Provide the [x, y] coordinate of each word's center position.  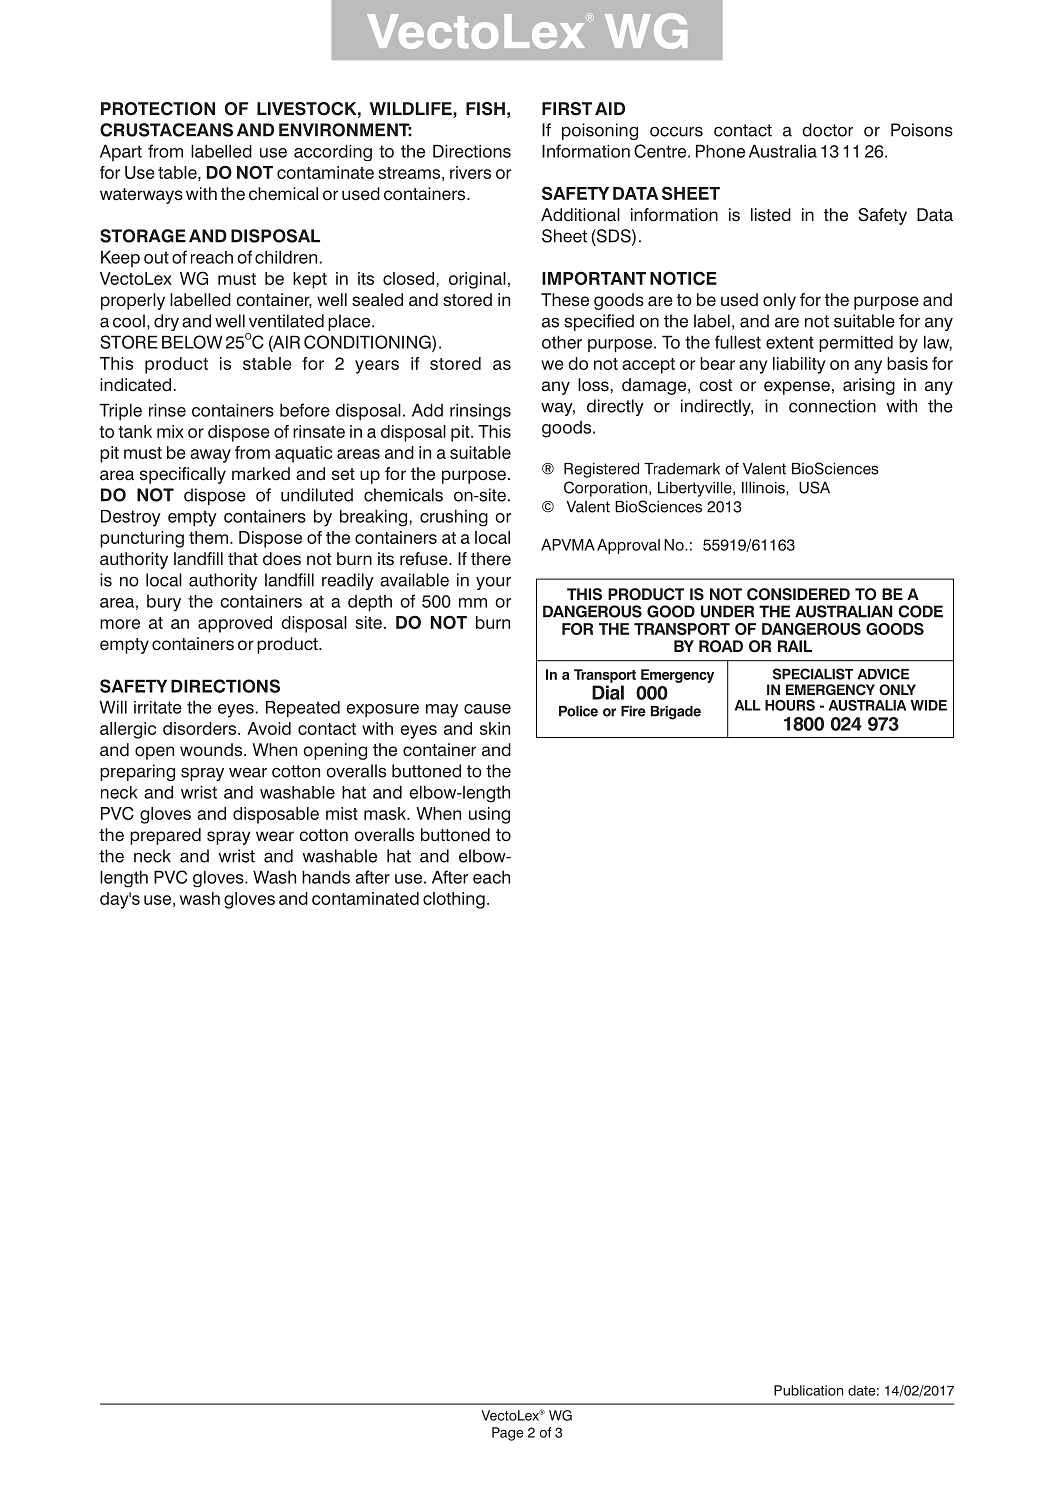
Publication [808, 1390]
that [243, 559]
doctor [827, 130]
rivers [470, 172]
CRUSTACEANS [166, 130]
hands [326, 877]
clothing [454, 900]
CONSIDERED [798, 594]
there [491, 559]
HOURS [790, 705]
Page [508, 1434]
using [489, 815]
